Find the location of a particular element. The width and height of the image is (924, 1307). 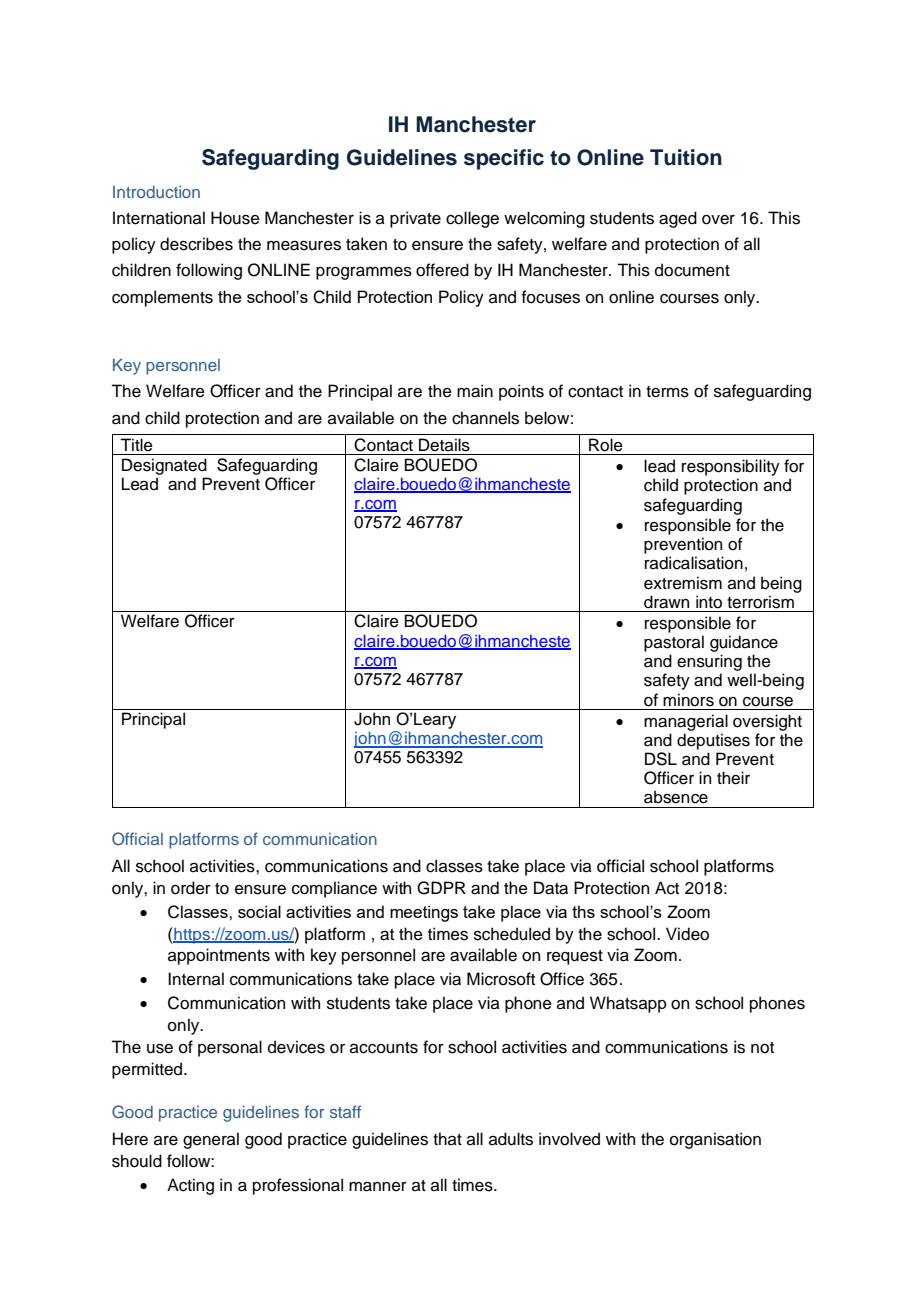

House is located at coordinates (235, 218).
